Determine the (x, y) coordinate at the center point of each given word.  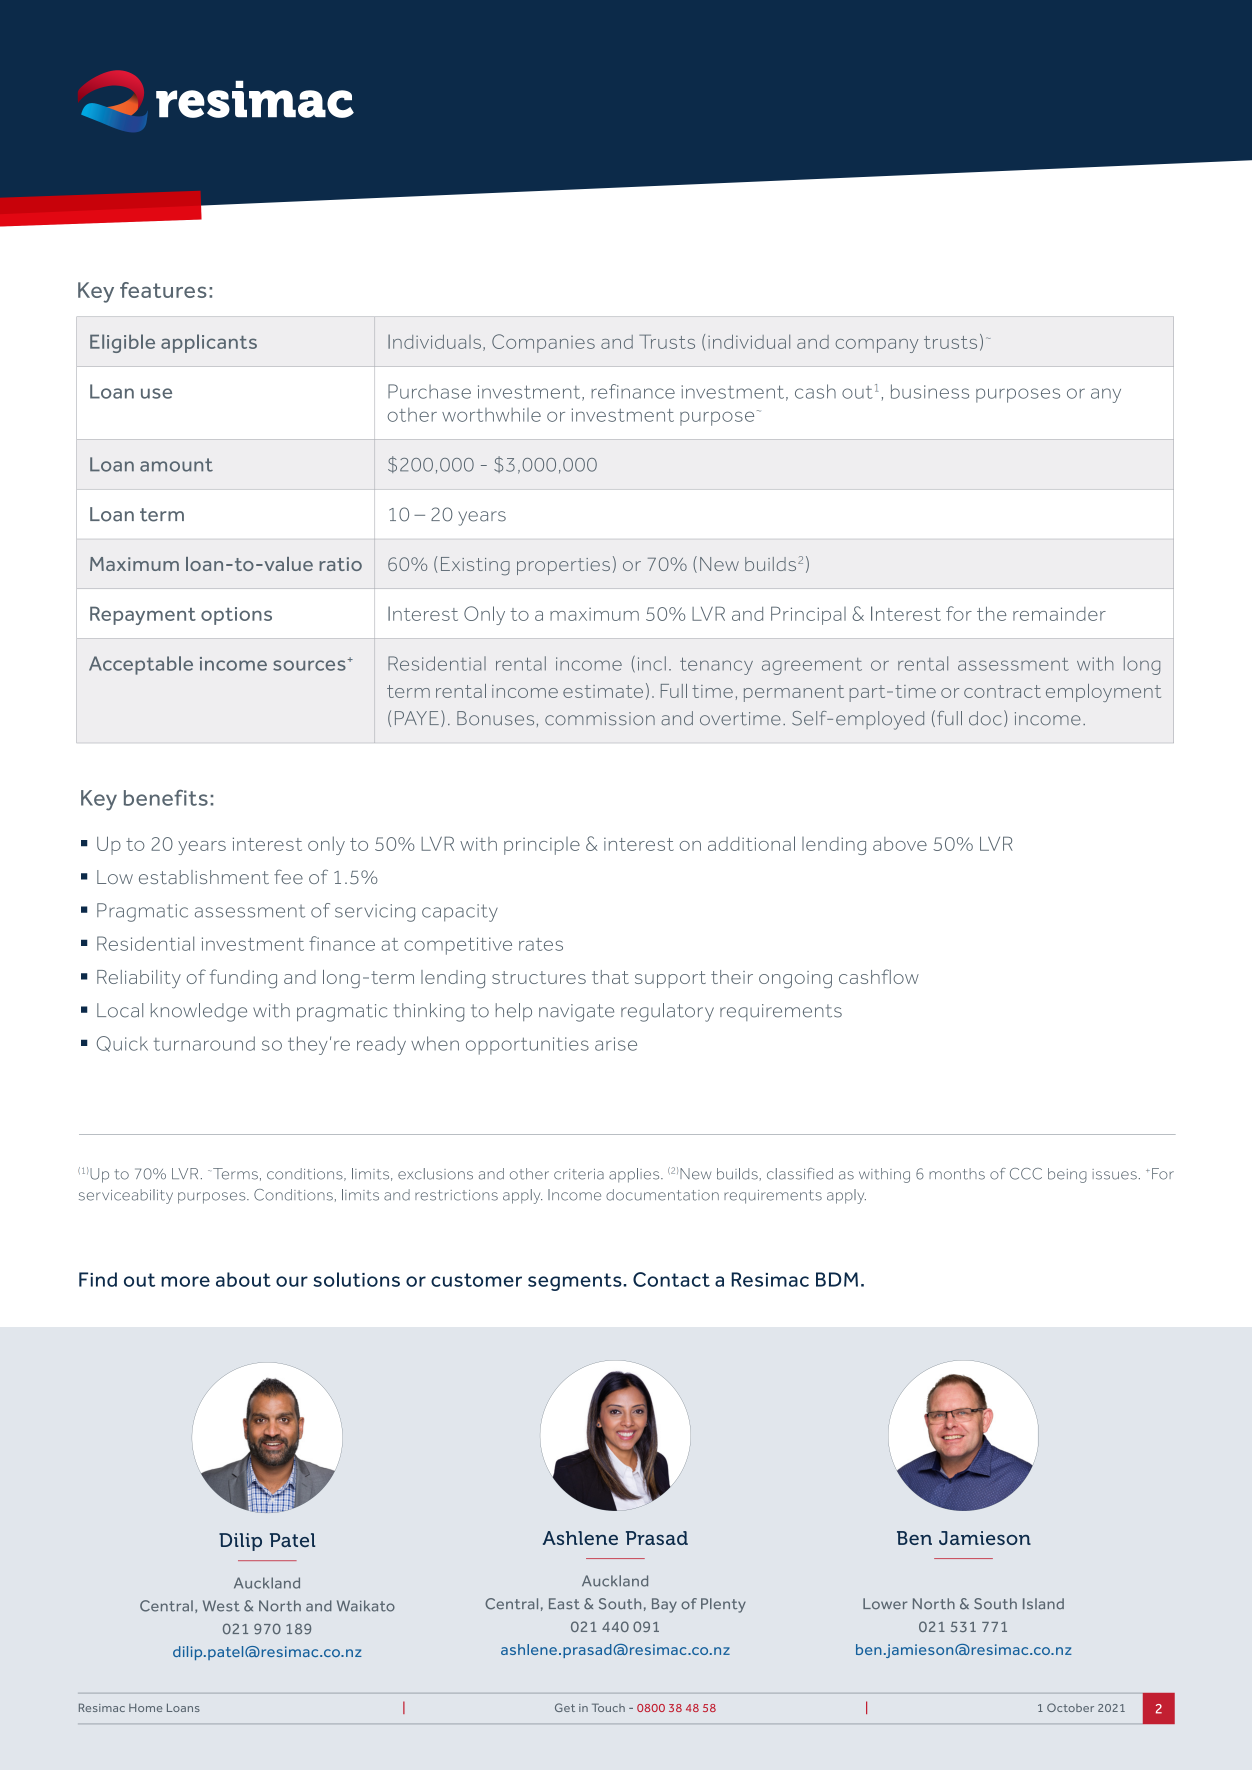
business (930, 391)
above (900, 844)
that (610, 977)
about (243, 1279)
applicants (209, 343)
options (236, 616)
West (221, 1606)
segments (576, 1282)
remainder (1059, 614)
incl (652, 663)
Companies (543, 343)
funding (243, 979)
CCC (1026, 1174)
